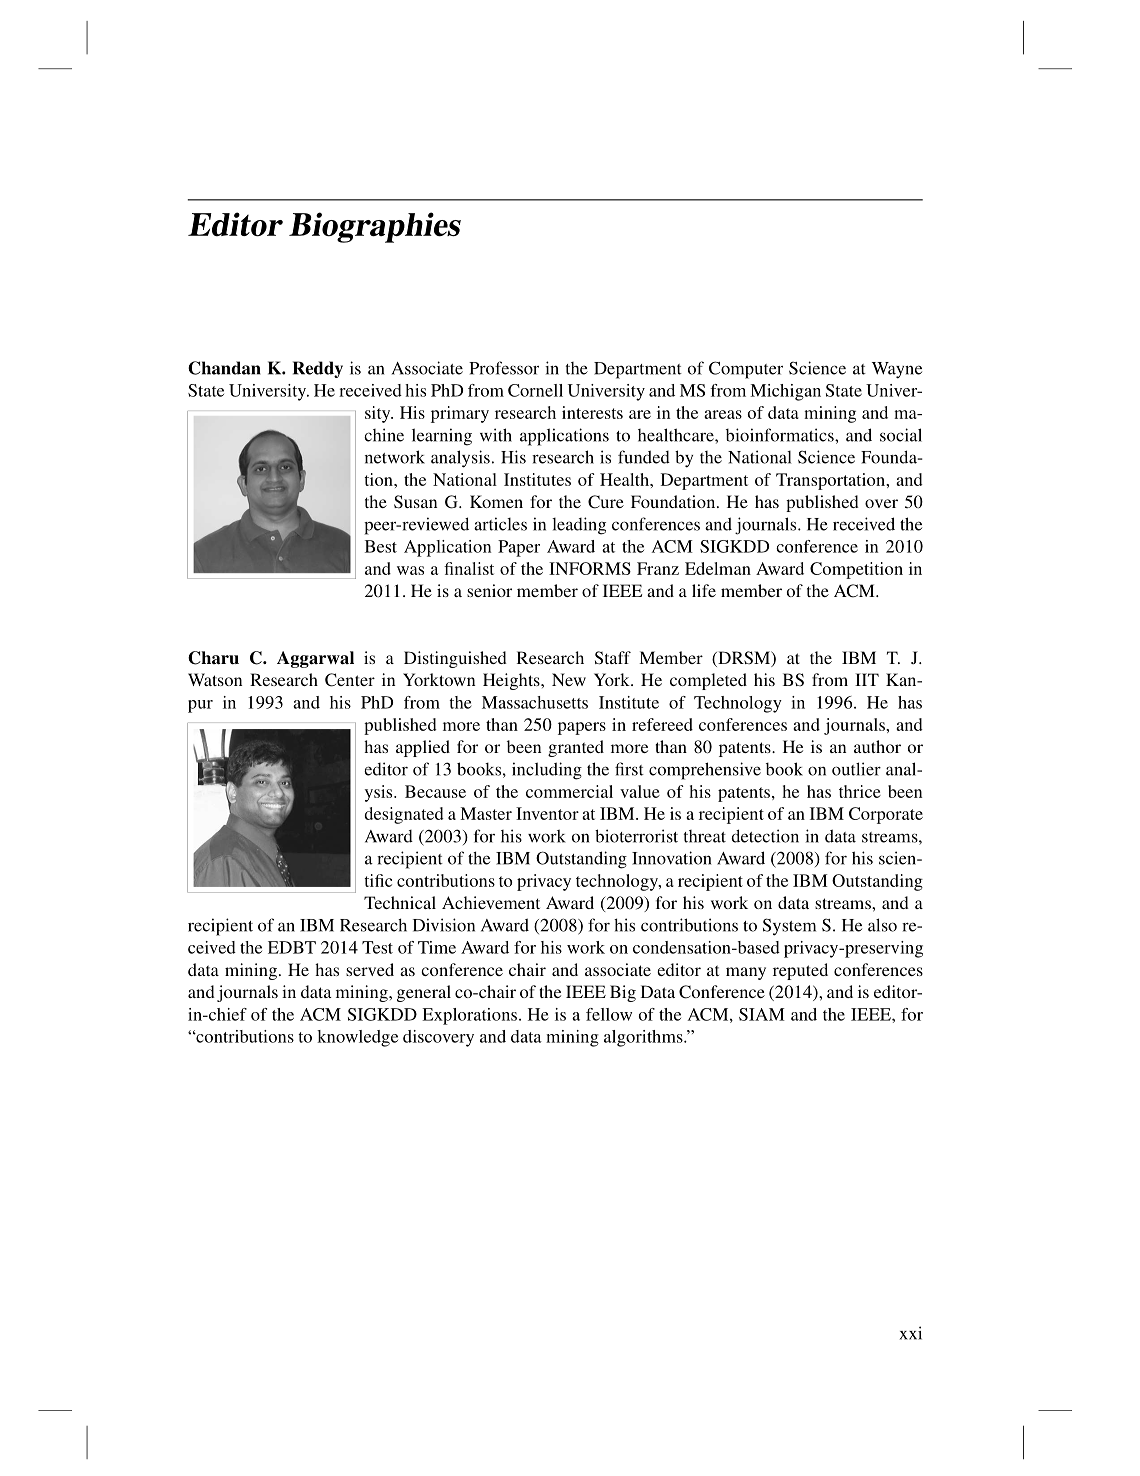 This screenshot has width=1140, height=1476. What do you see at coordinates (609, 1014) in the screenshot?
I see `fellow` at bounding box center [609, 1014].
